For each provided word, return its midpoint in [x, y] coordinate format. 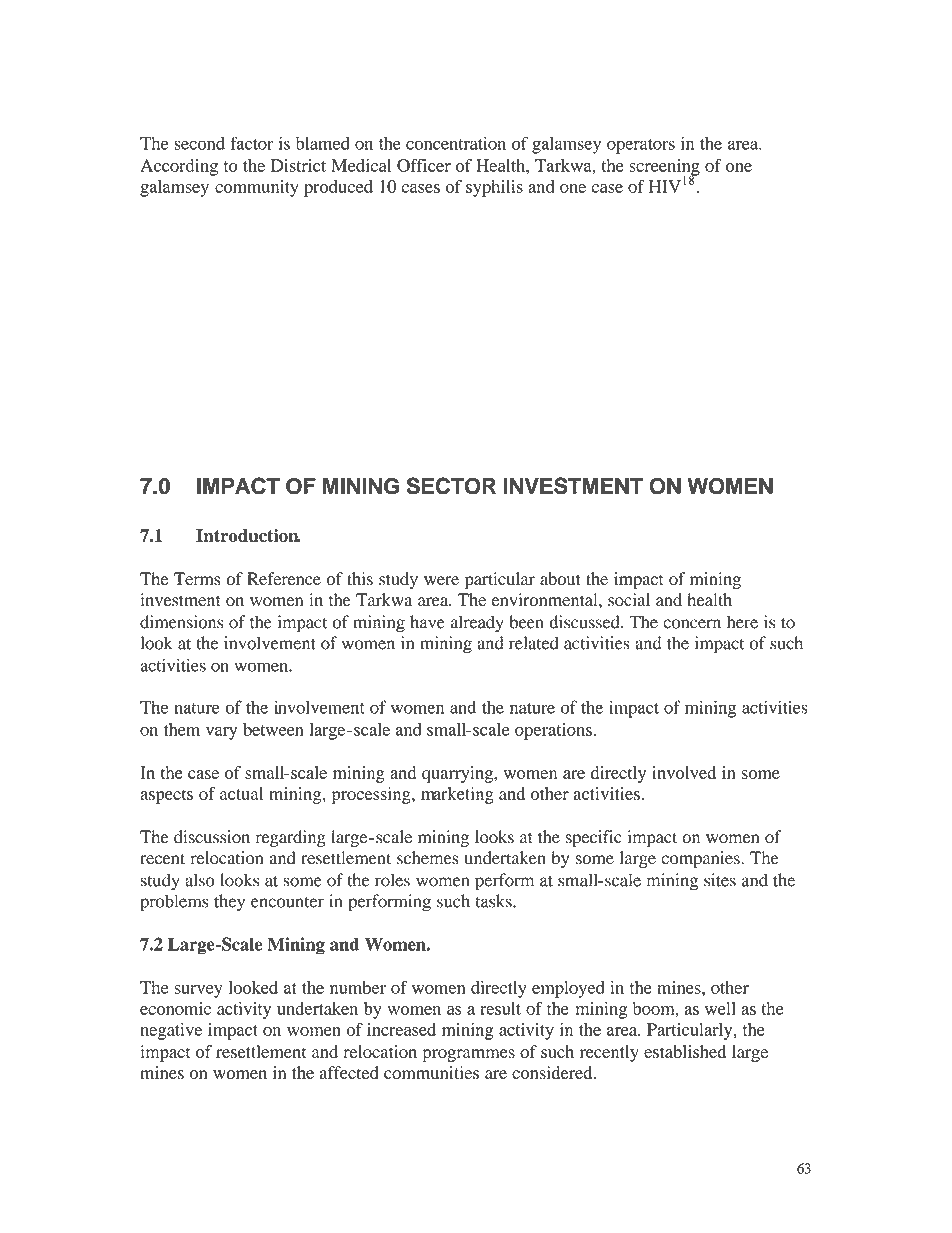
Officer [424, 165]
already [477, 624]
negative [171, 1031]
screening [664, 168]
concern [692, 624]
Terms [197, 579]
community [257, 188]
